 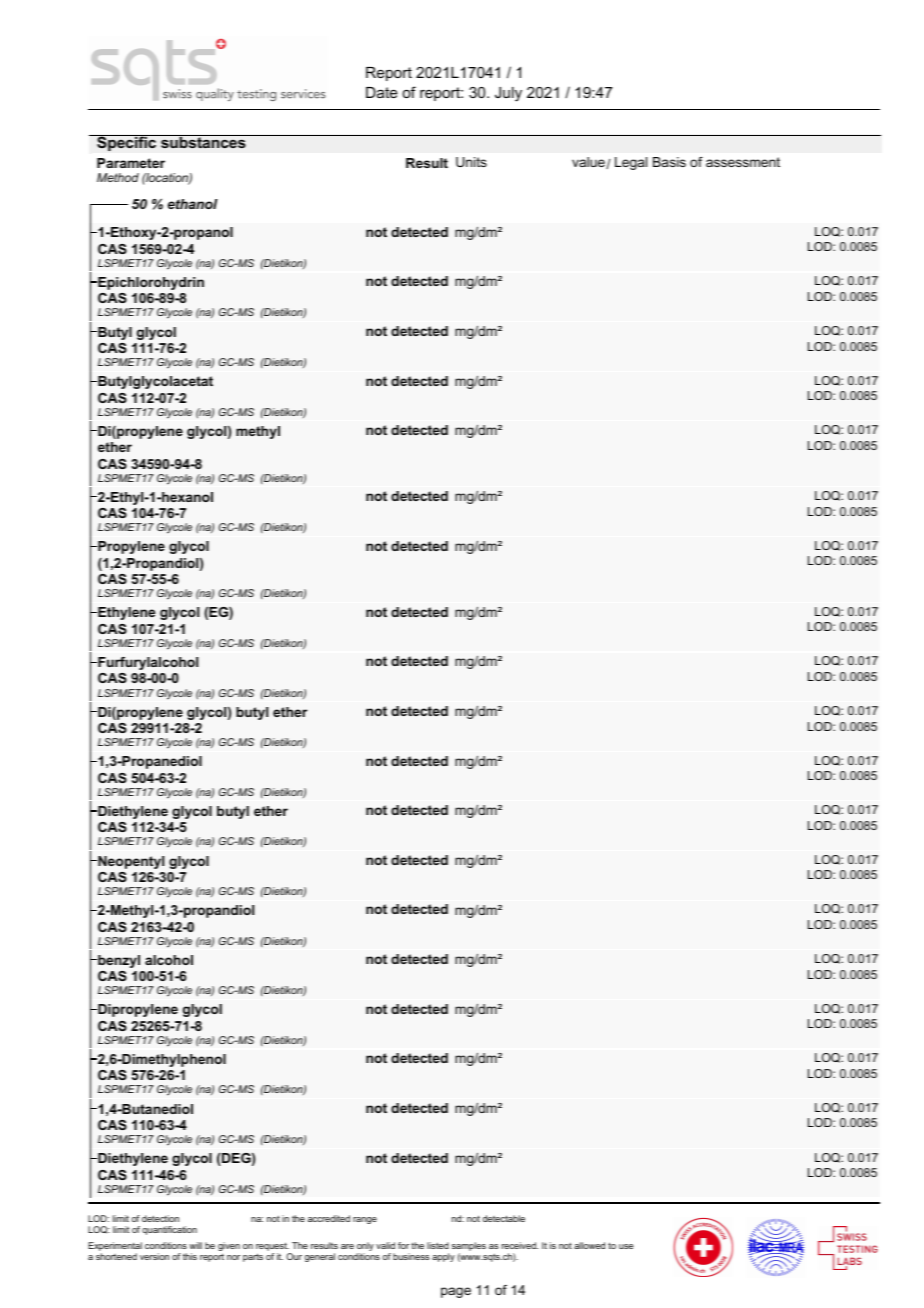 I want to click on apply, so click(x=443, y=1257).
